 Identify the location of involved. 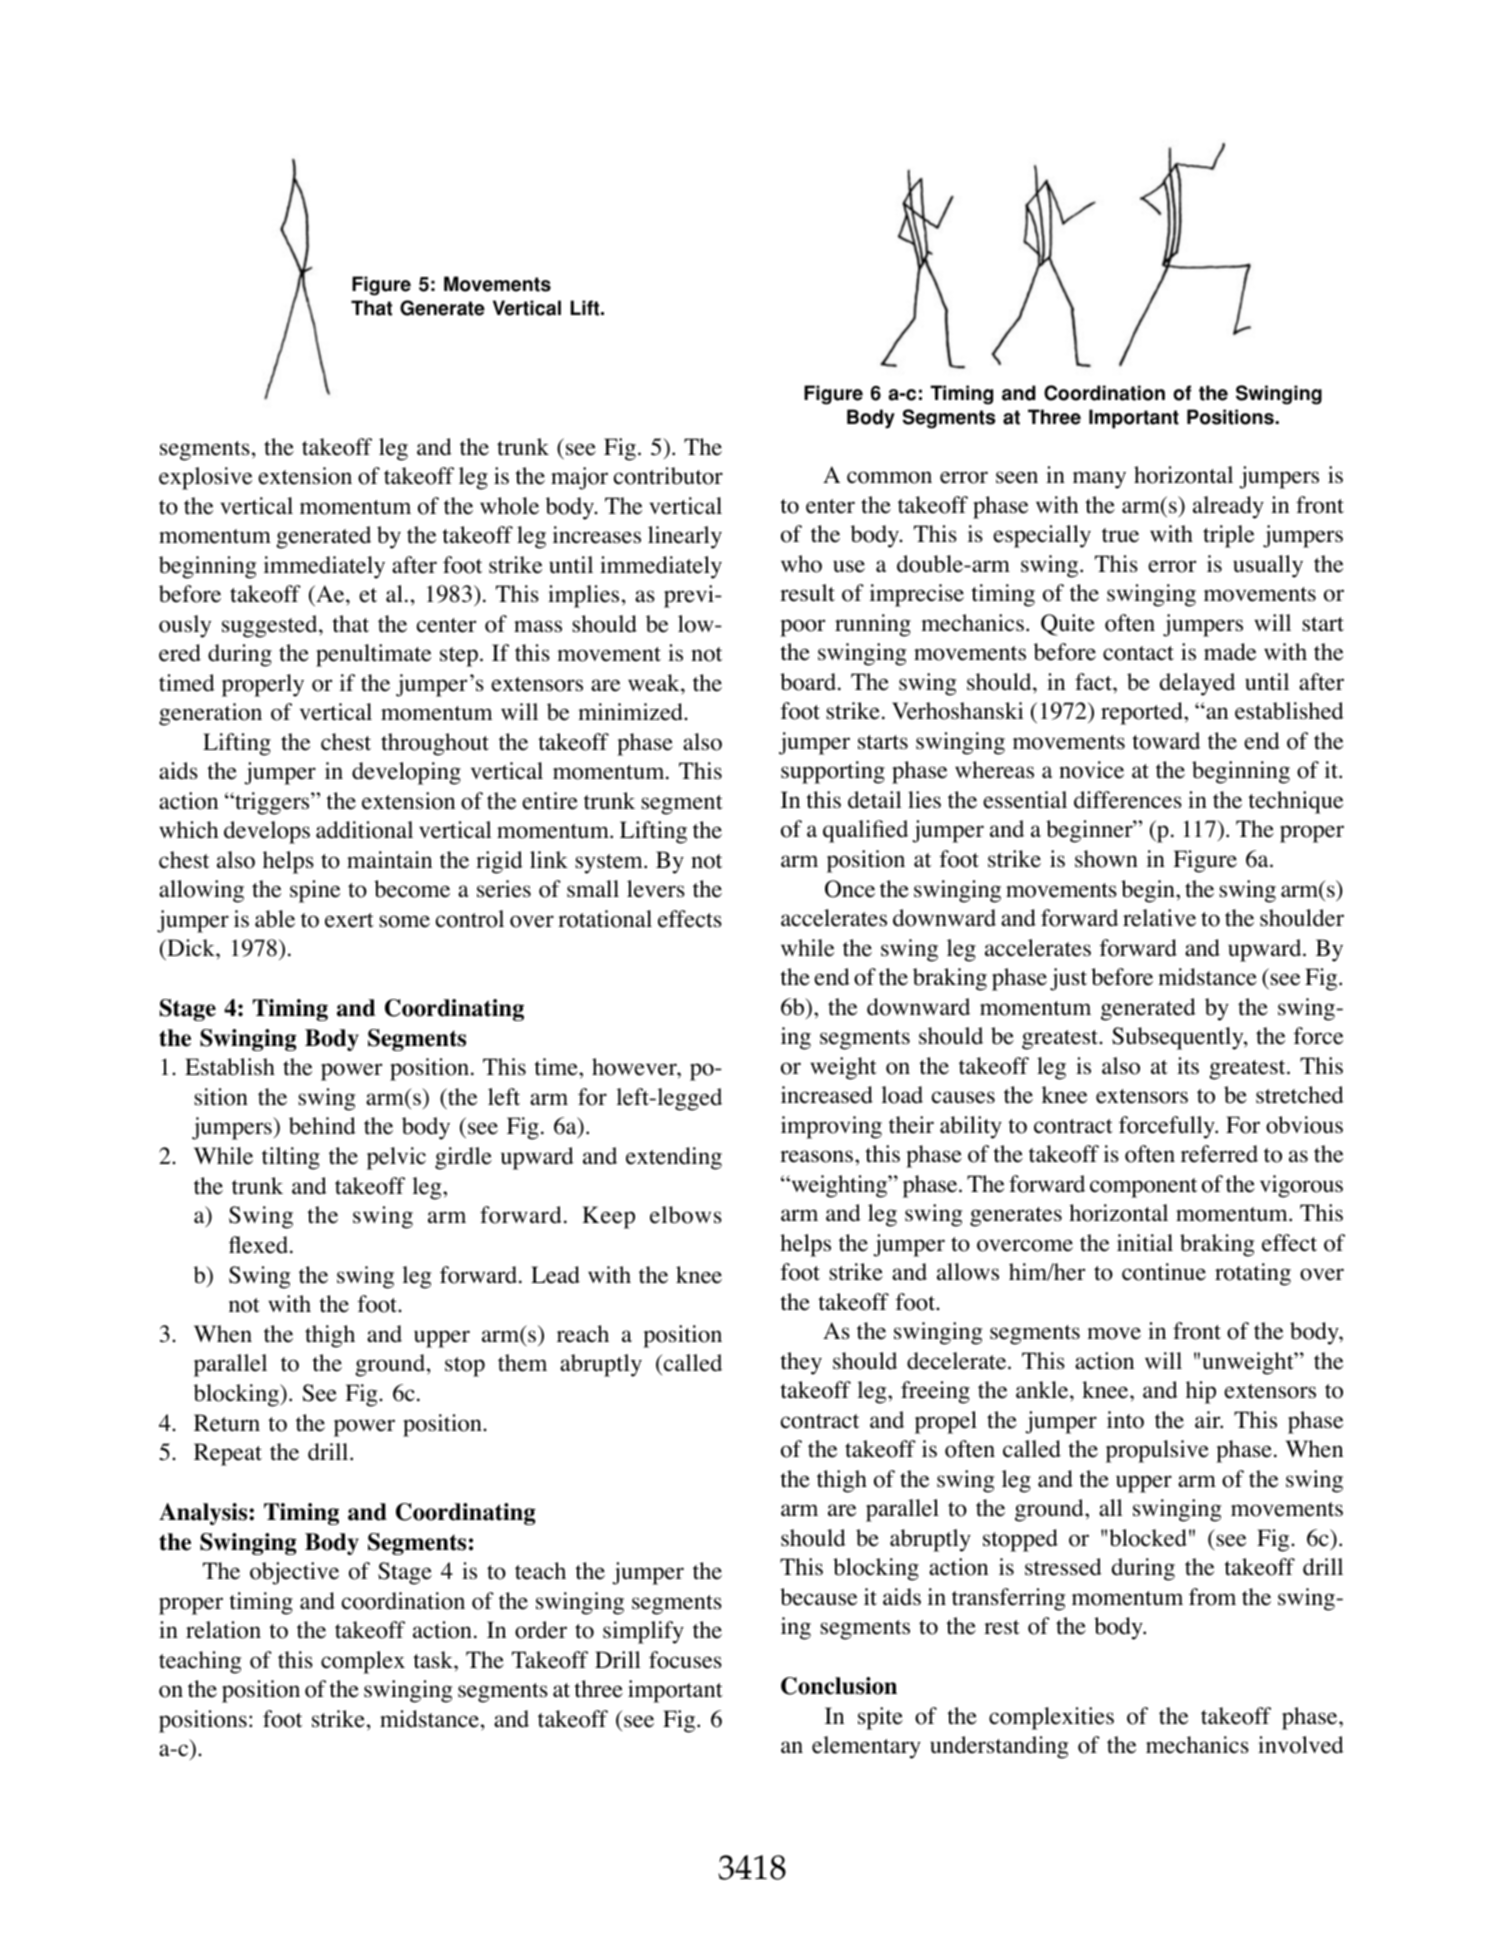
(1301, 1745).
